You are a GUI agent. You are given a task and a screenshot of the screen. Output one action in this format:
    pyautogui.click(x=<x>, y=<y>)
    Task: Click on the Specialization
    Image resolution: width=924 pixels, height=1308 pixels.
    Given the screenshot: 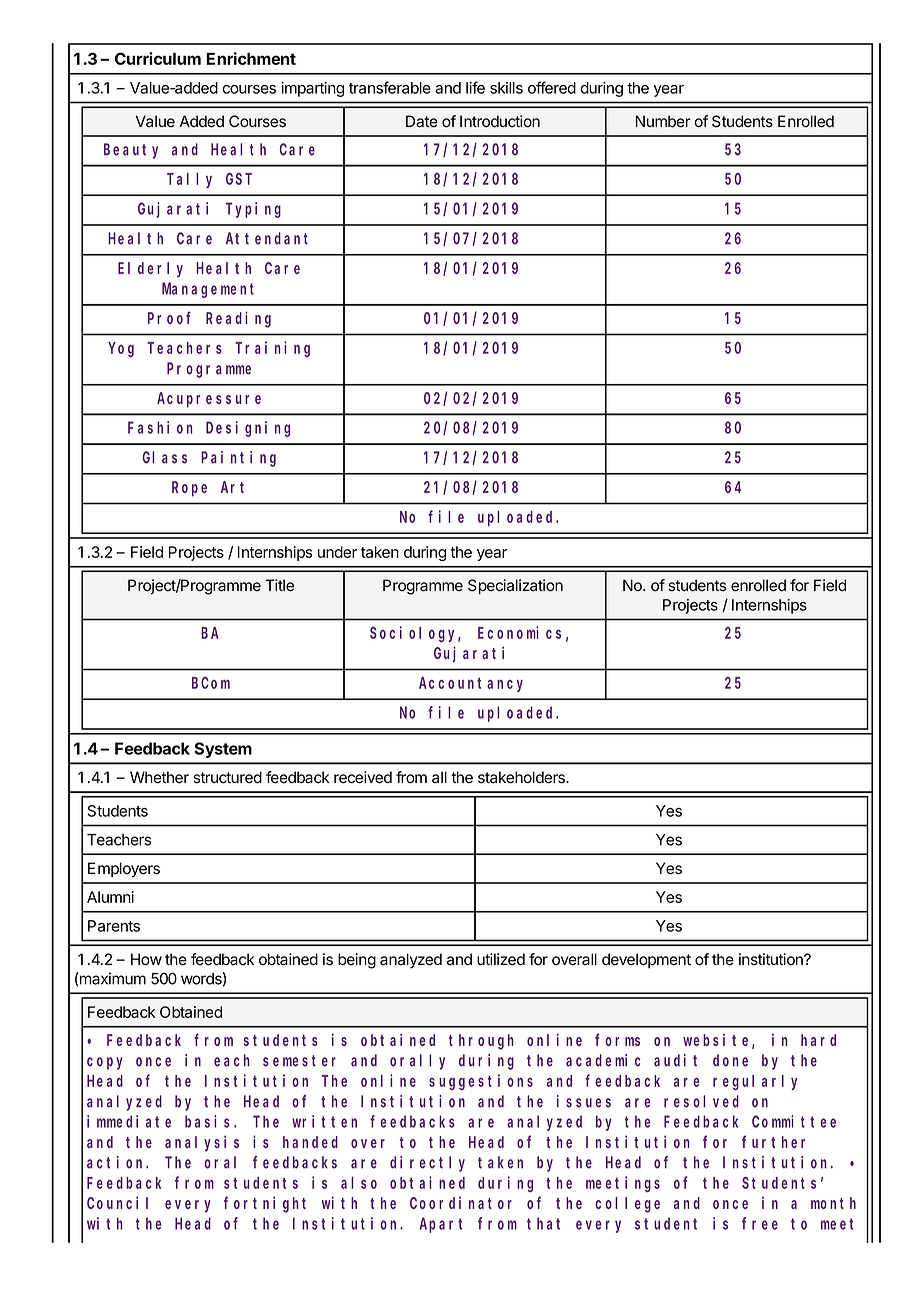 What is the action you would take?
    pyautogui.click(x=515, y=586)
